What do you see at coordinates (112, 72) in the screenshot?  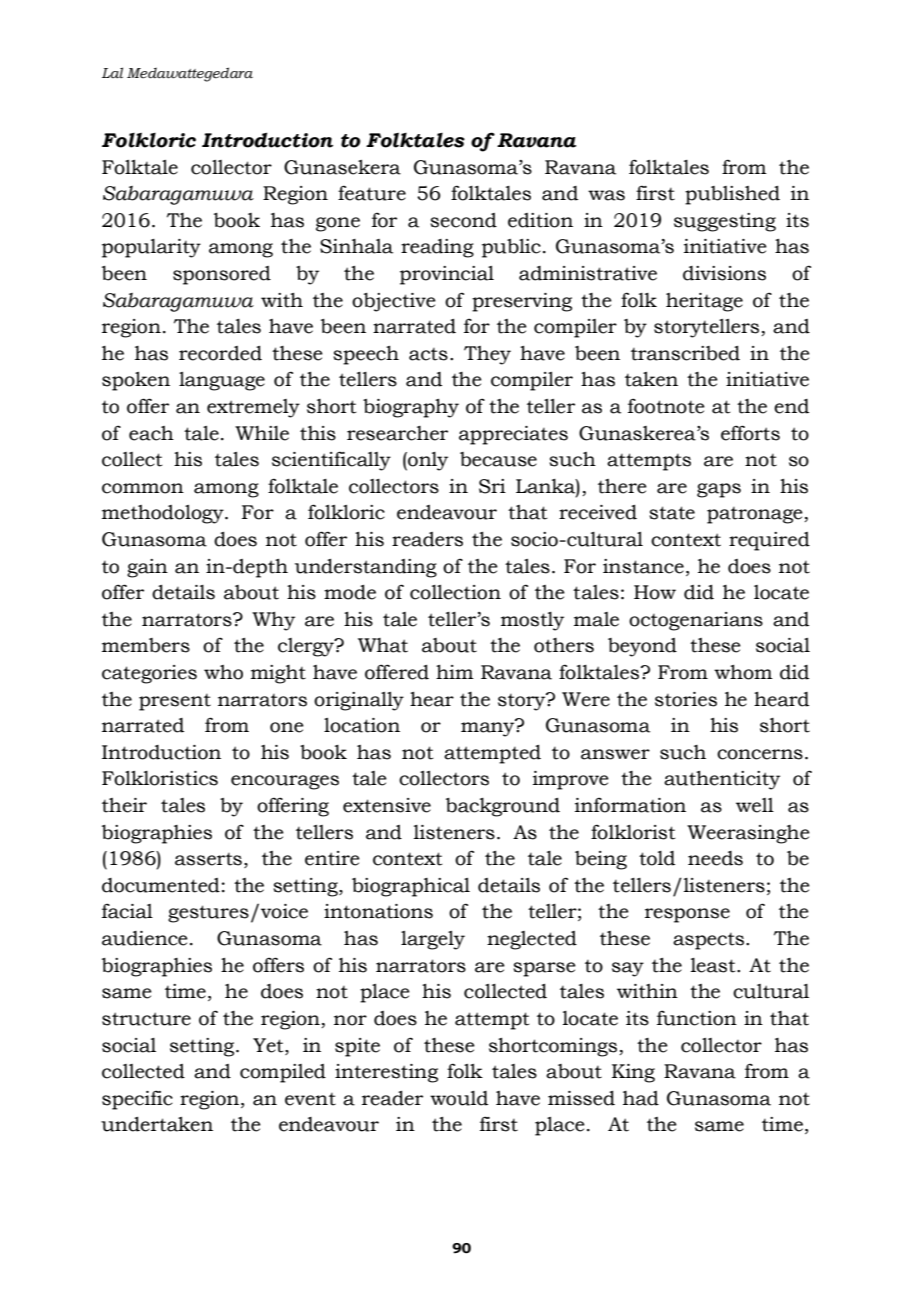 I see `Lal` at bounding box center [112, 72].
